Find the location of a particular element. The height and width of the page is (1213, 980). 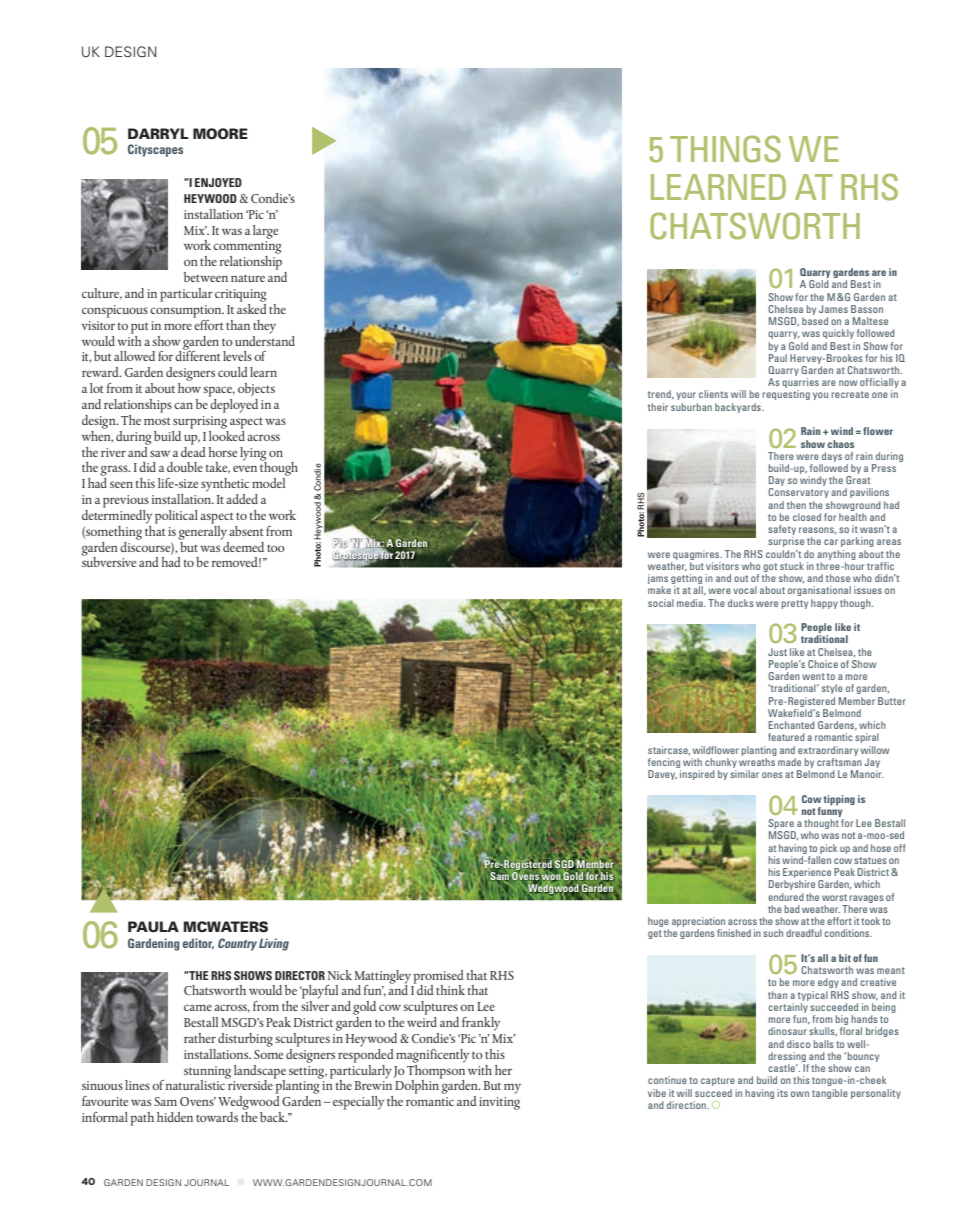

subversive is located at coordinates (109, 561).
